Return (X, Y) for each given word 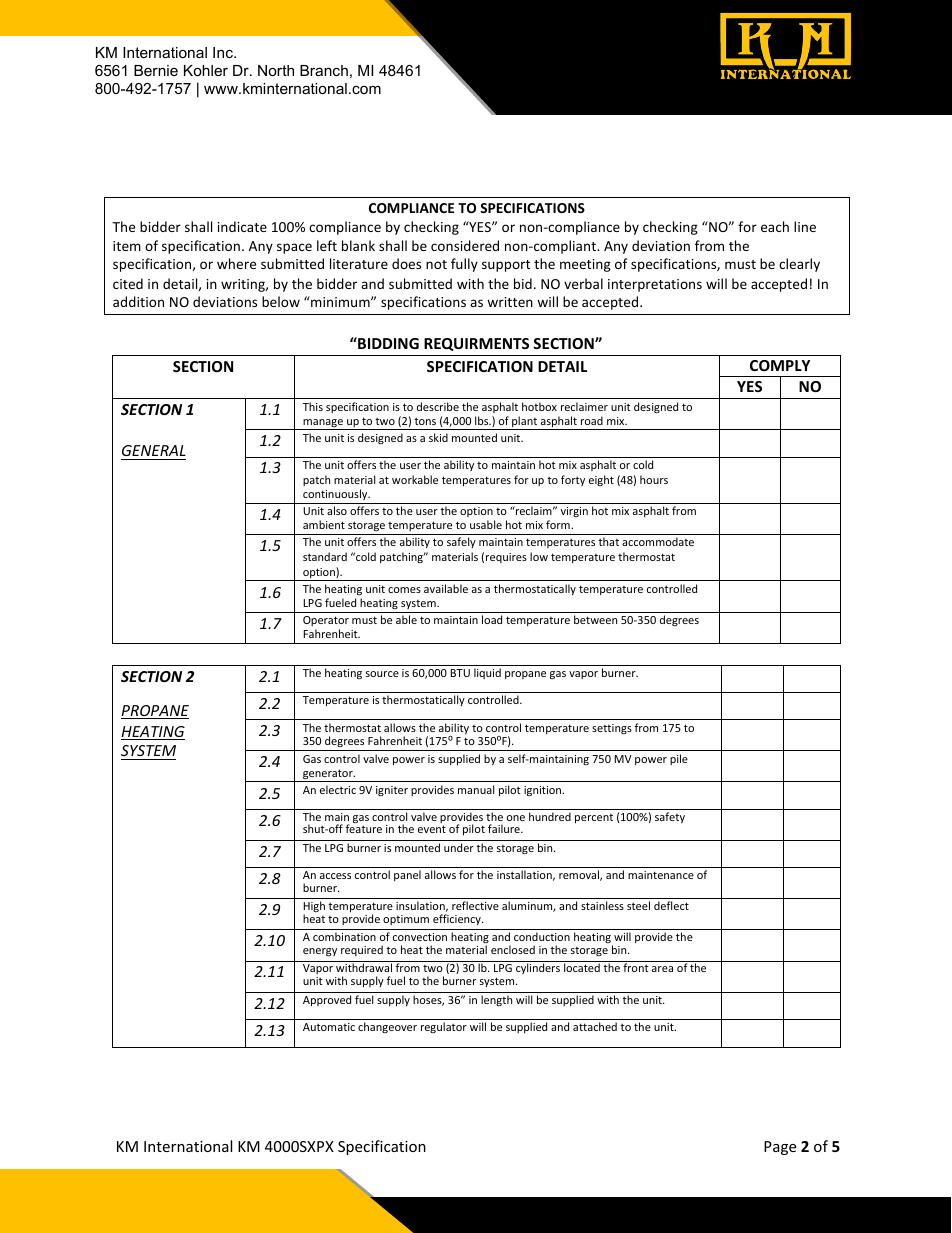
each (775, 226)
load (492, 619)
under (459, 847)
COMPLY (780, 365)
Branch (324, 70)
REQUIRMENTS (476, 344)
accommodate (658, 541)
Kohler (206, 70)
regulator (444, 1027)
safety (670, 817)
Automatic (329, 1027)
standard (325, 556)
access (335, 876)
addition (138, 301)
